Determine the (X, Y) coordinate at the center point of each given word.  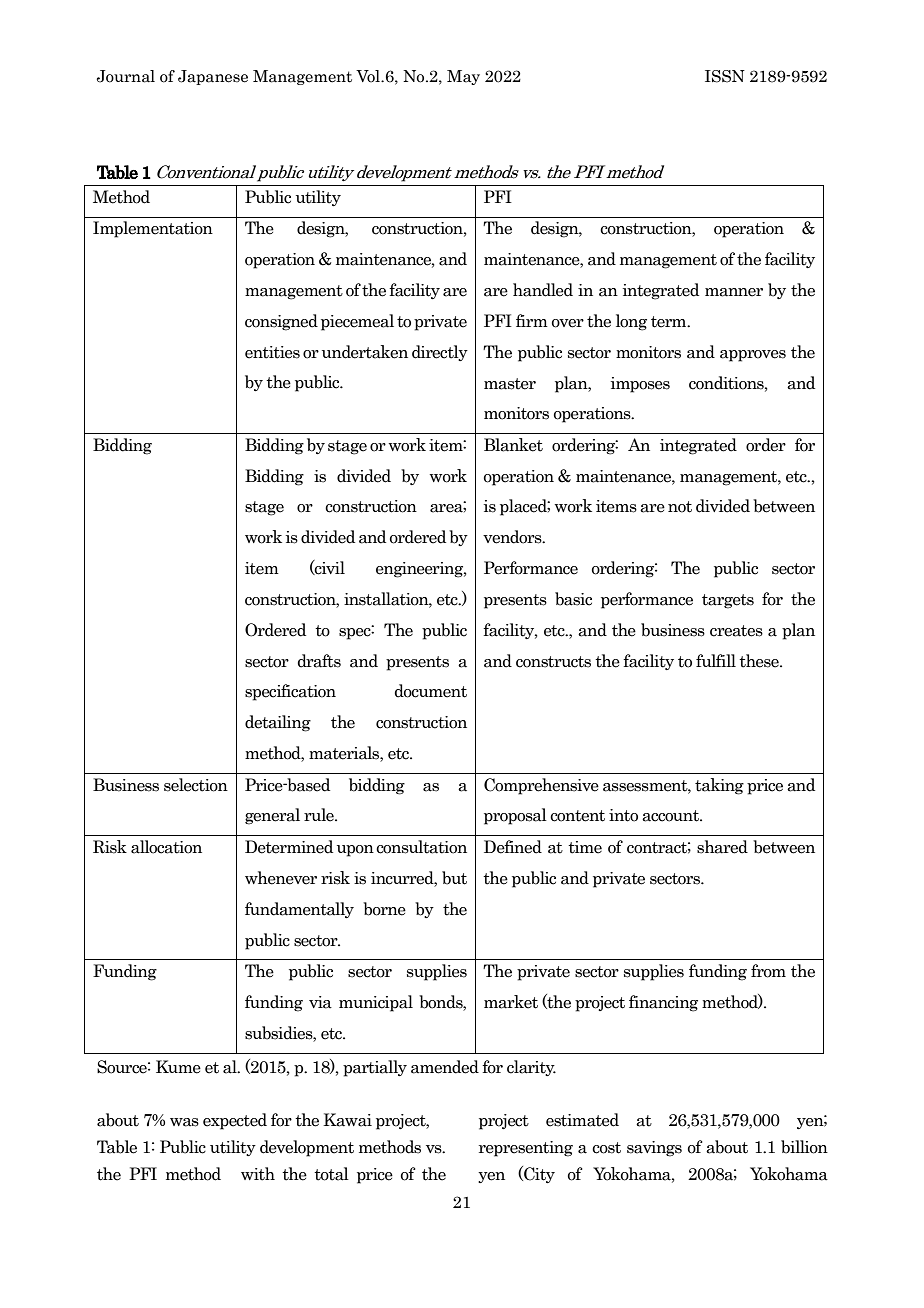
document (430, 691)
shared (722, 847)
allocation (166, 847)
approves (753, 356)
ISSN (725, 76)
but (454, 878)
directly (440, 353)
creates (736, 631)
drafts (319, 661)
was (184, 1122)
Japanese (213, 77)
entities (272, 352)
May (463, 77)
